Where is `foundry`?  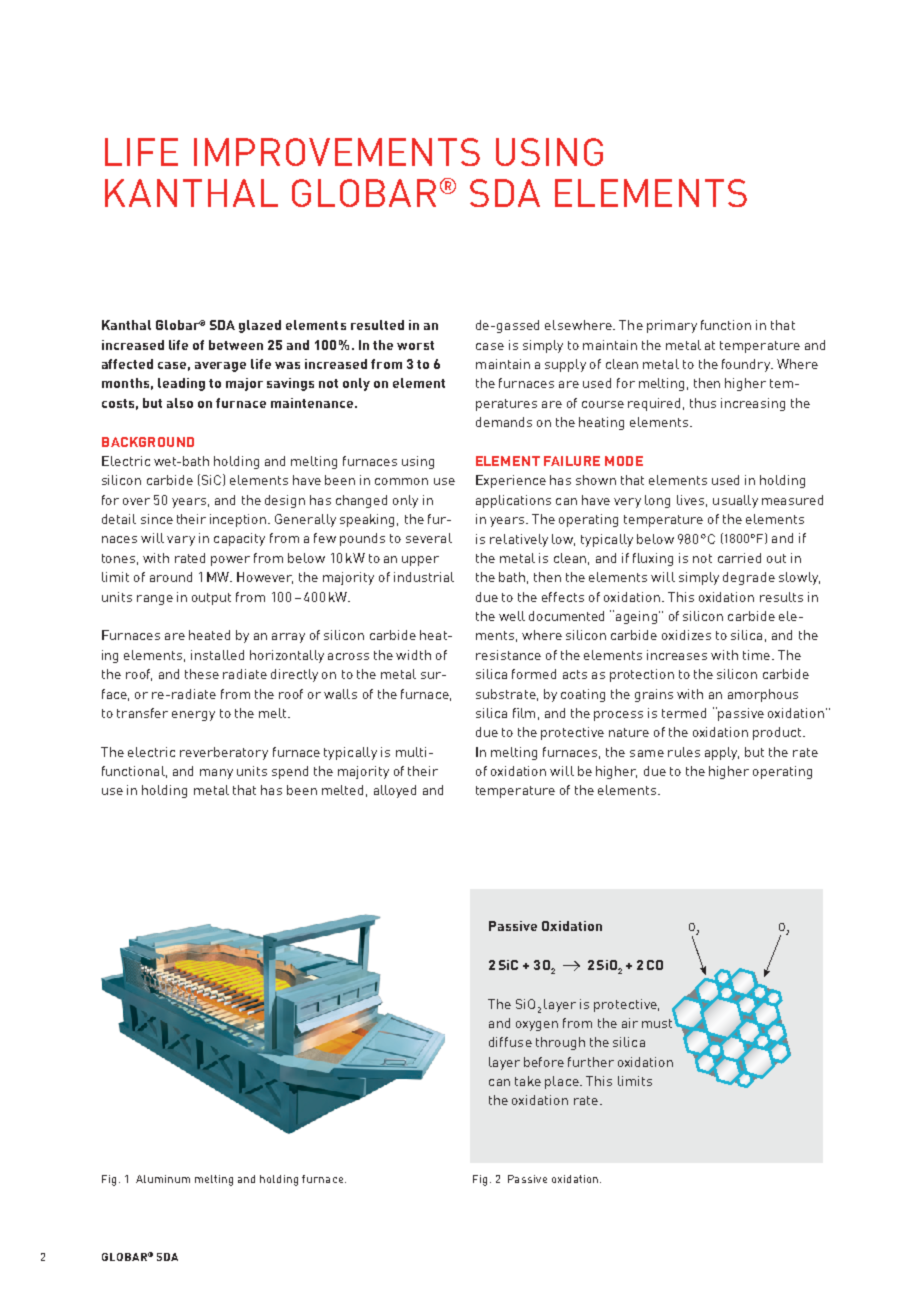
foundry is located at coordinates (747, 365).
